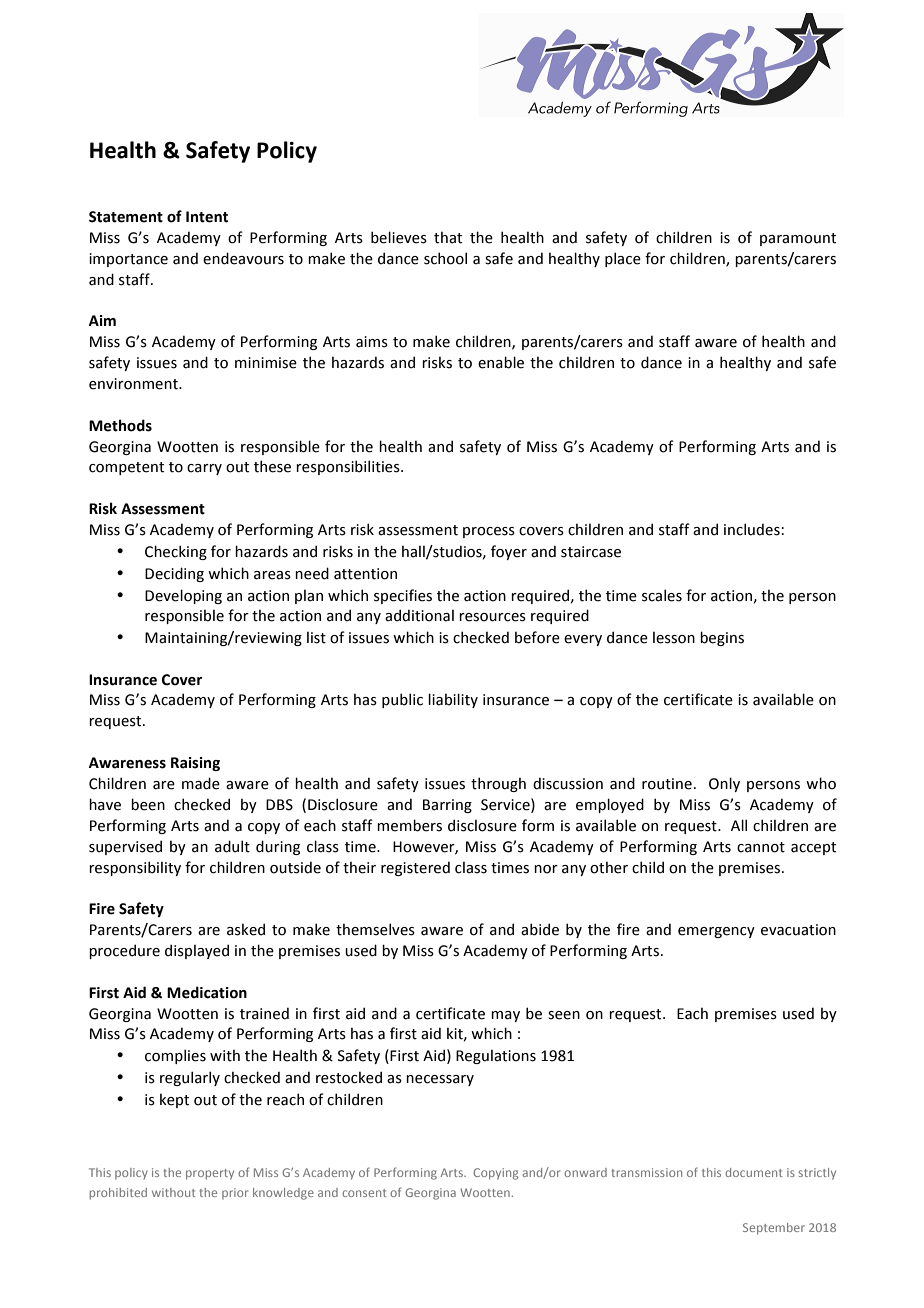 The height and width of the screenshot is (1308, 924). I want to click on document, so click(754, 1172).
